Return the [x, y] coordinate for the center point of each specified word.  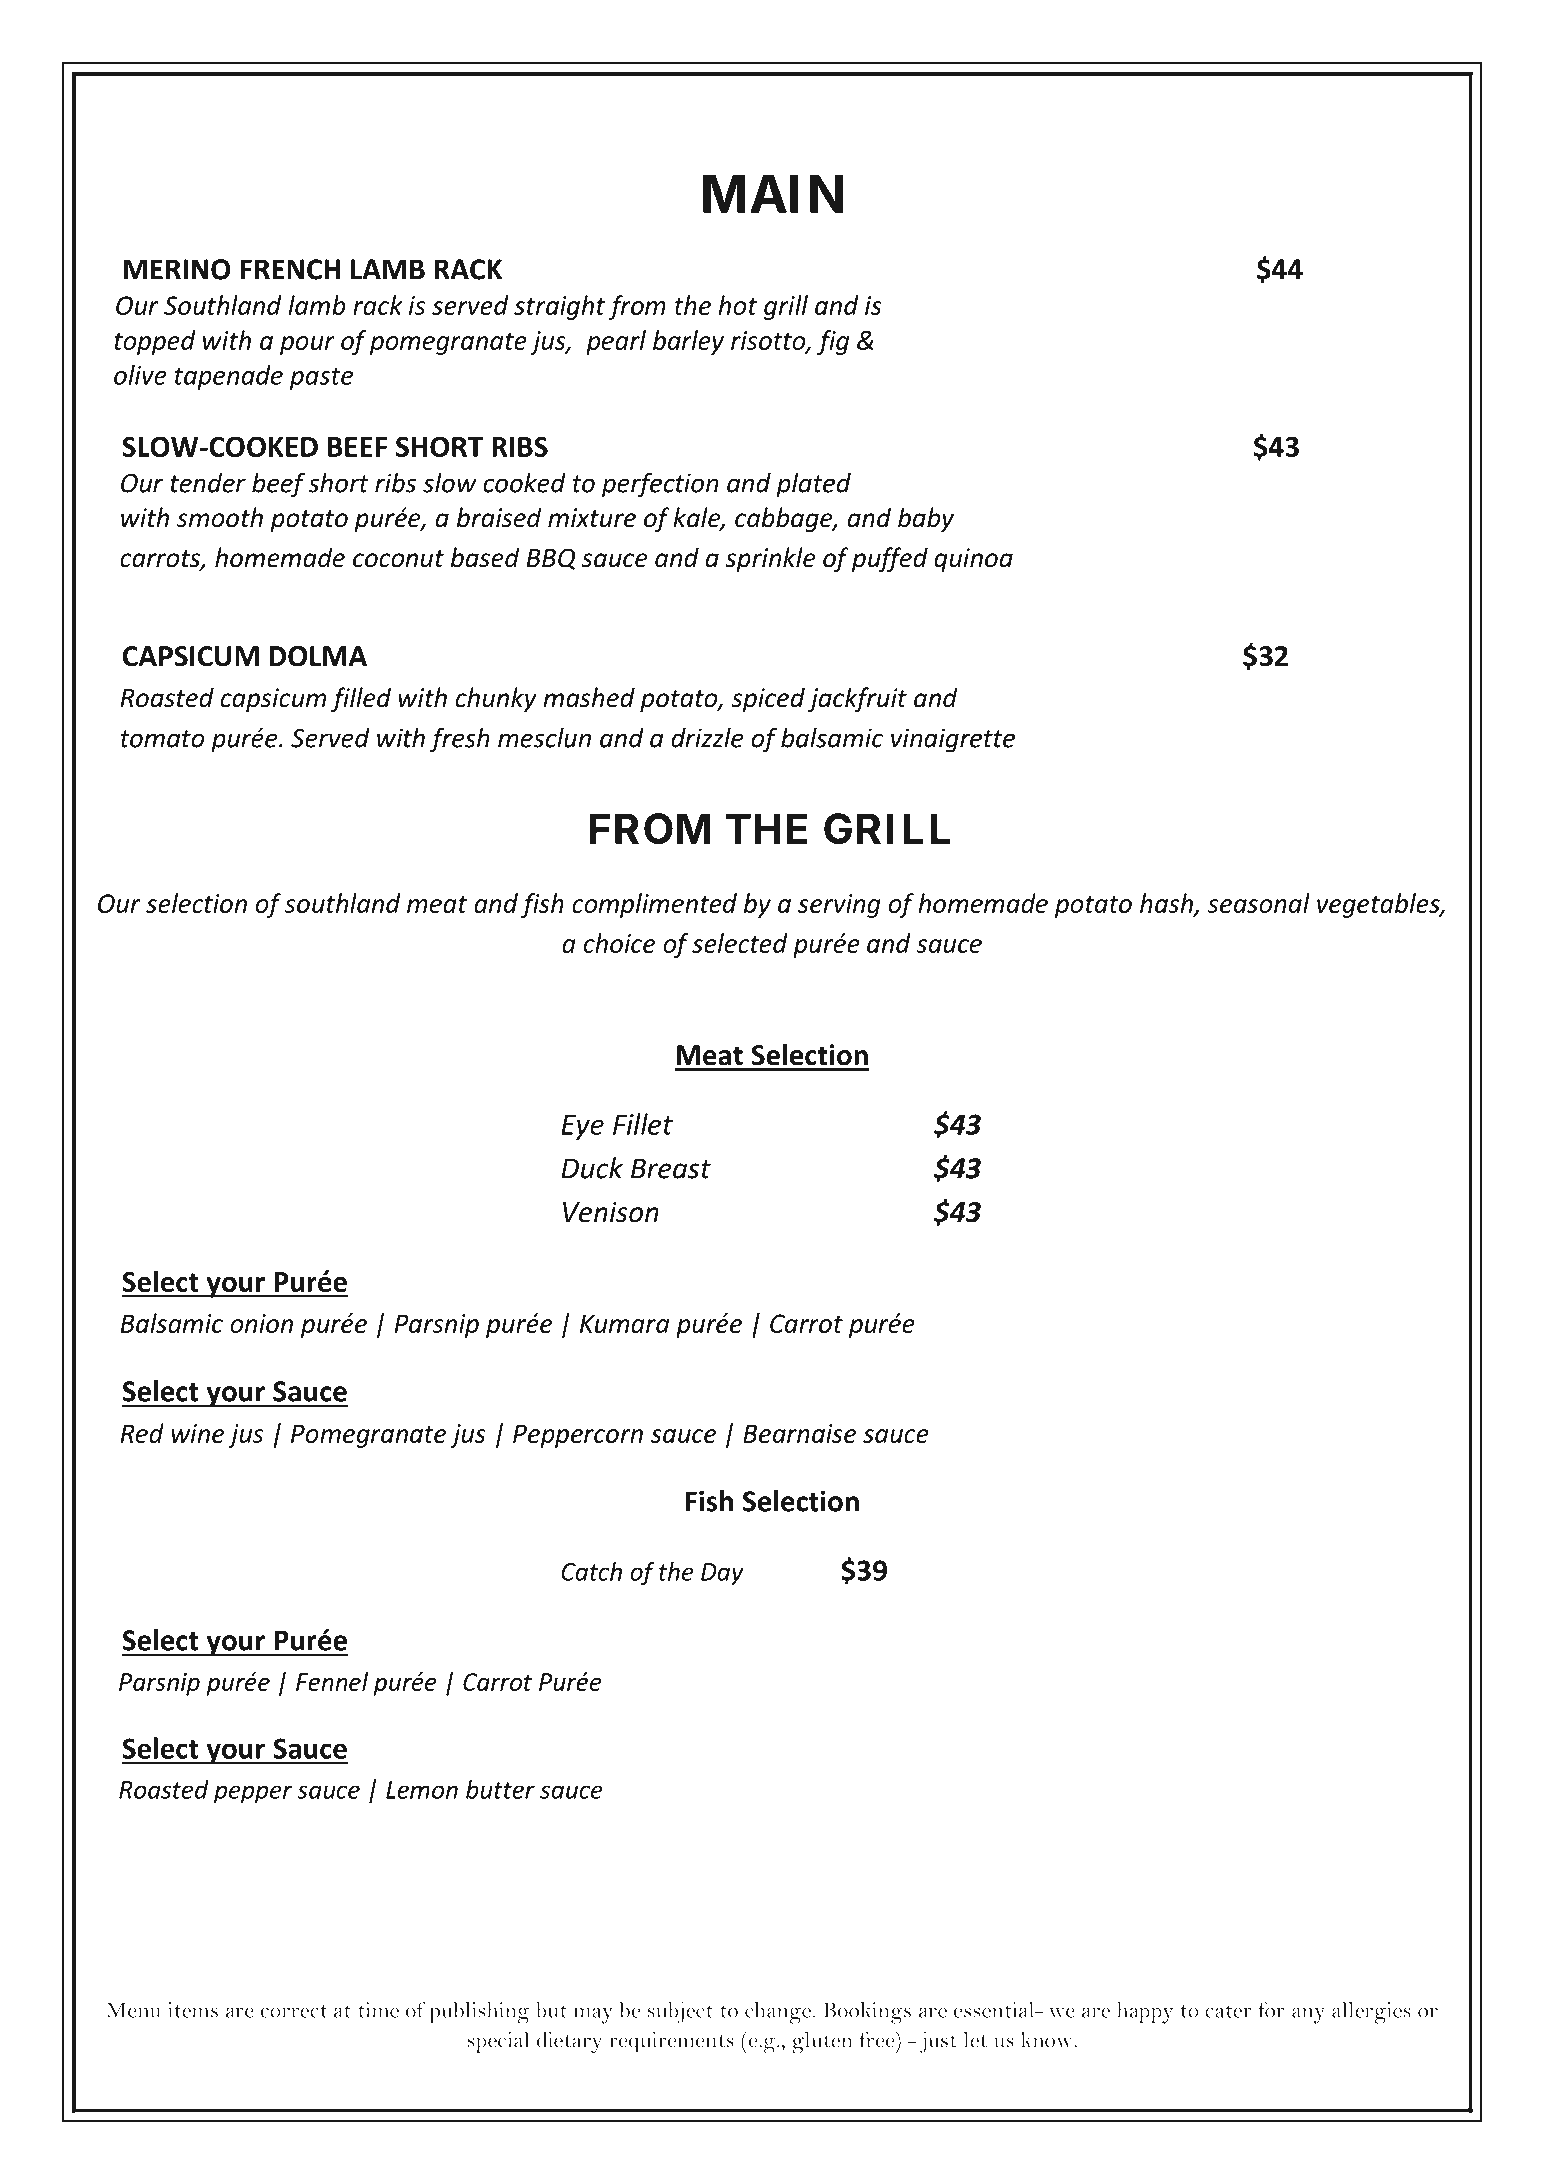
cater [1228, 2011]
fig [833, 342]
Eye [582, 1127]
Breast [671, 1168]
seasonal [1259, 903]
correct [294, 2011]
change [778, 2013]
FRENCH [290, 269]
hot [737, 305]
